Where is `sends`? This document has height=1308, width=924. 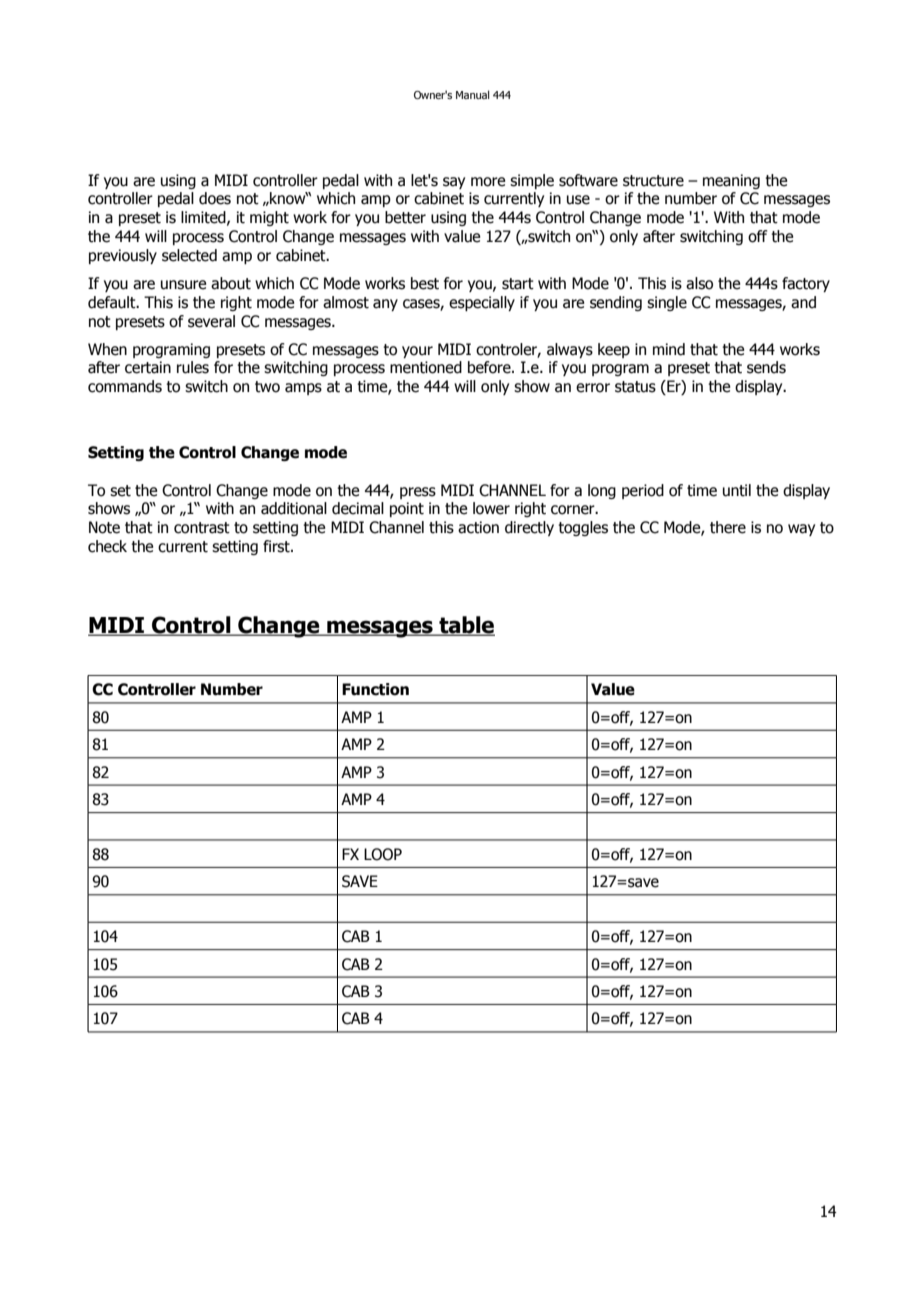
sends is located at coordinates (766, 367).
